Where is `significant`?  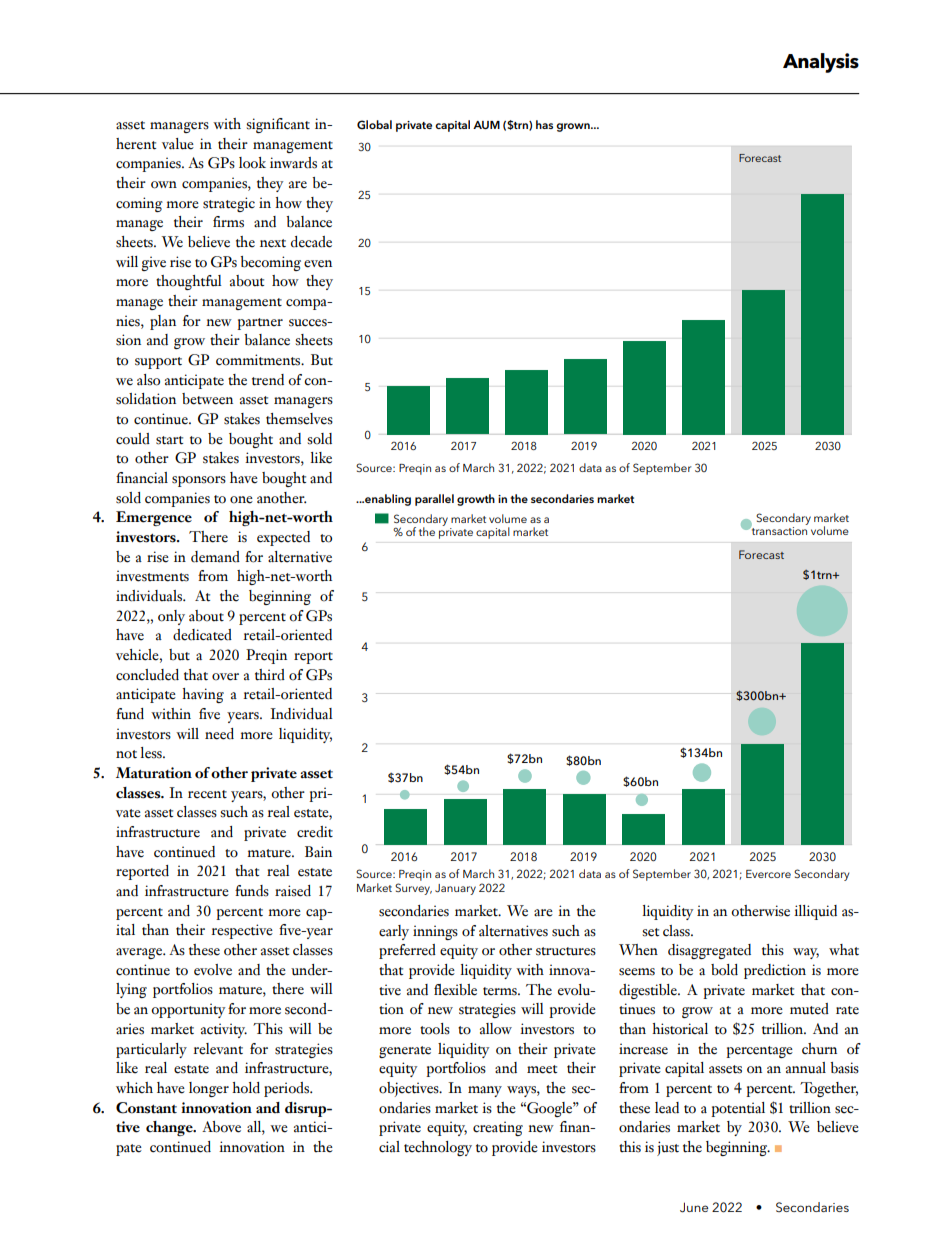 significant is located at coordinates (278, 125).
